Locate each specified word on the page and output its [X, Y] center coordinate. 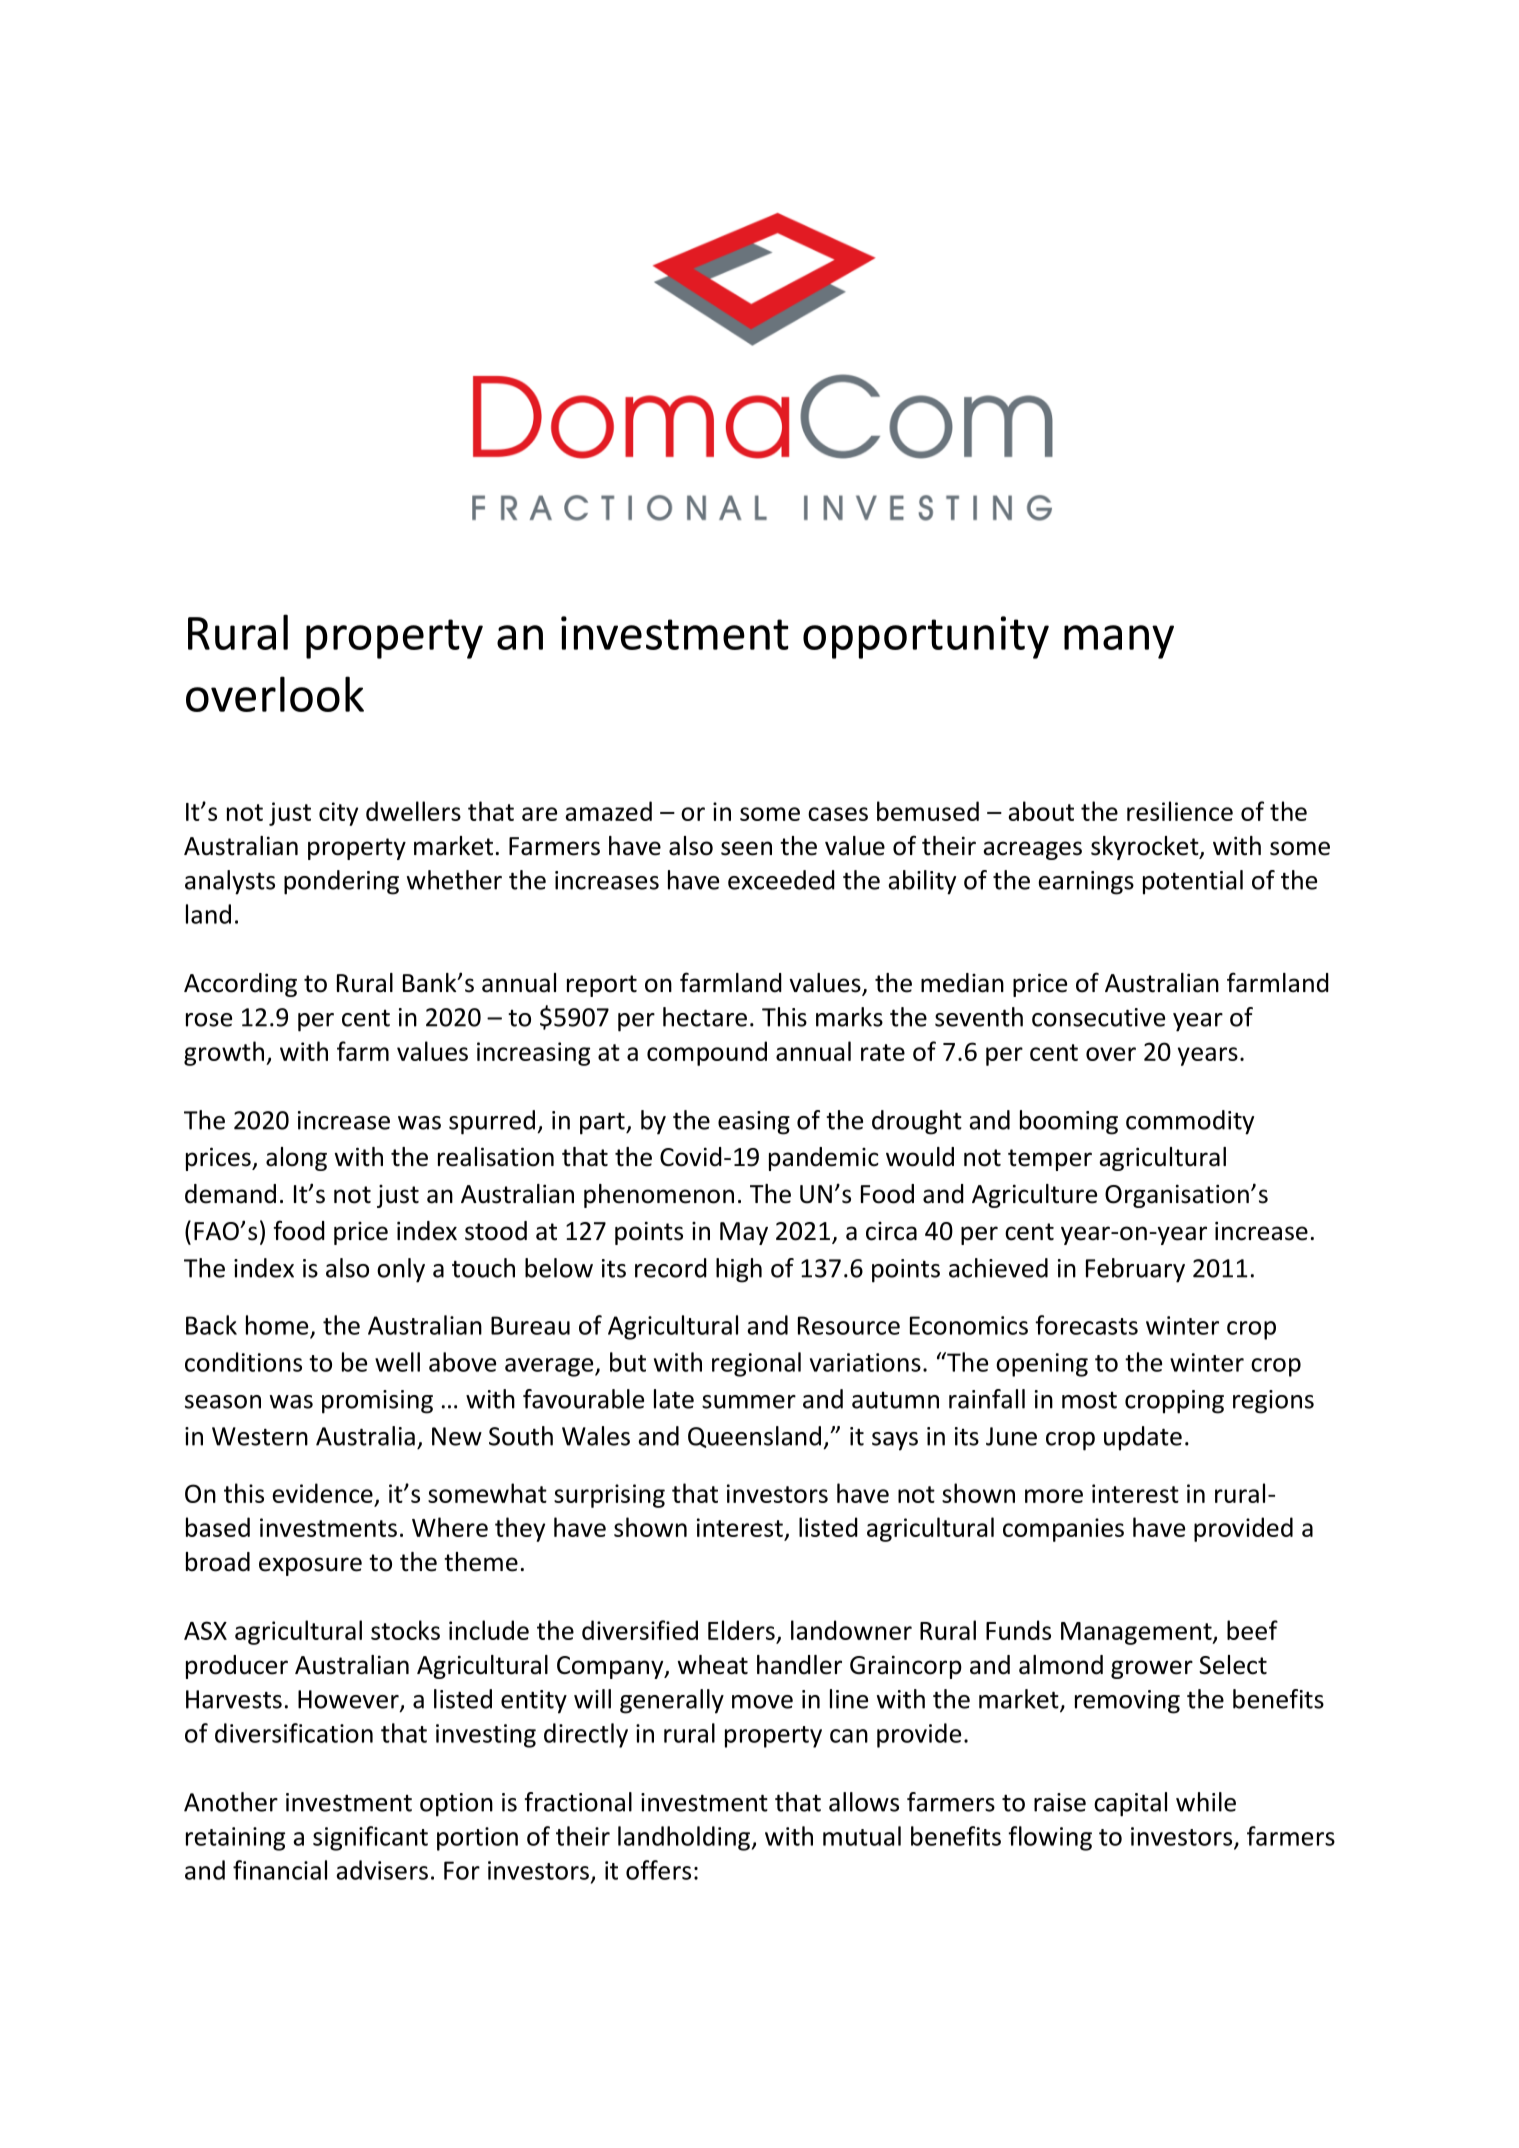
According [240, 985]
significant [370, 1838]
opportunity [926, 637]
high [739, 1270]
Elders [741, 1630]
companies [1063, 1530]
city [338, 814]
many [1119, 642]
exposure [310, 1566]
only [401, 1270]
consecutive [1098, 1017]
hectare [705, 1017]
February [1135, 1270]
